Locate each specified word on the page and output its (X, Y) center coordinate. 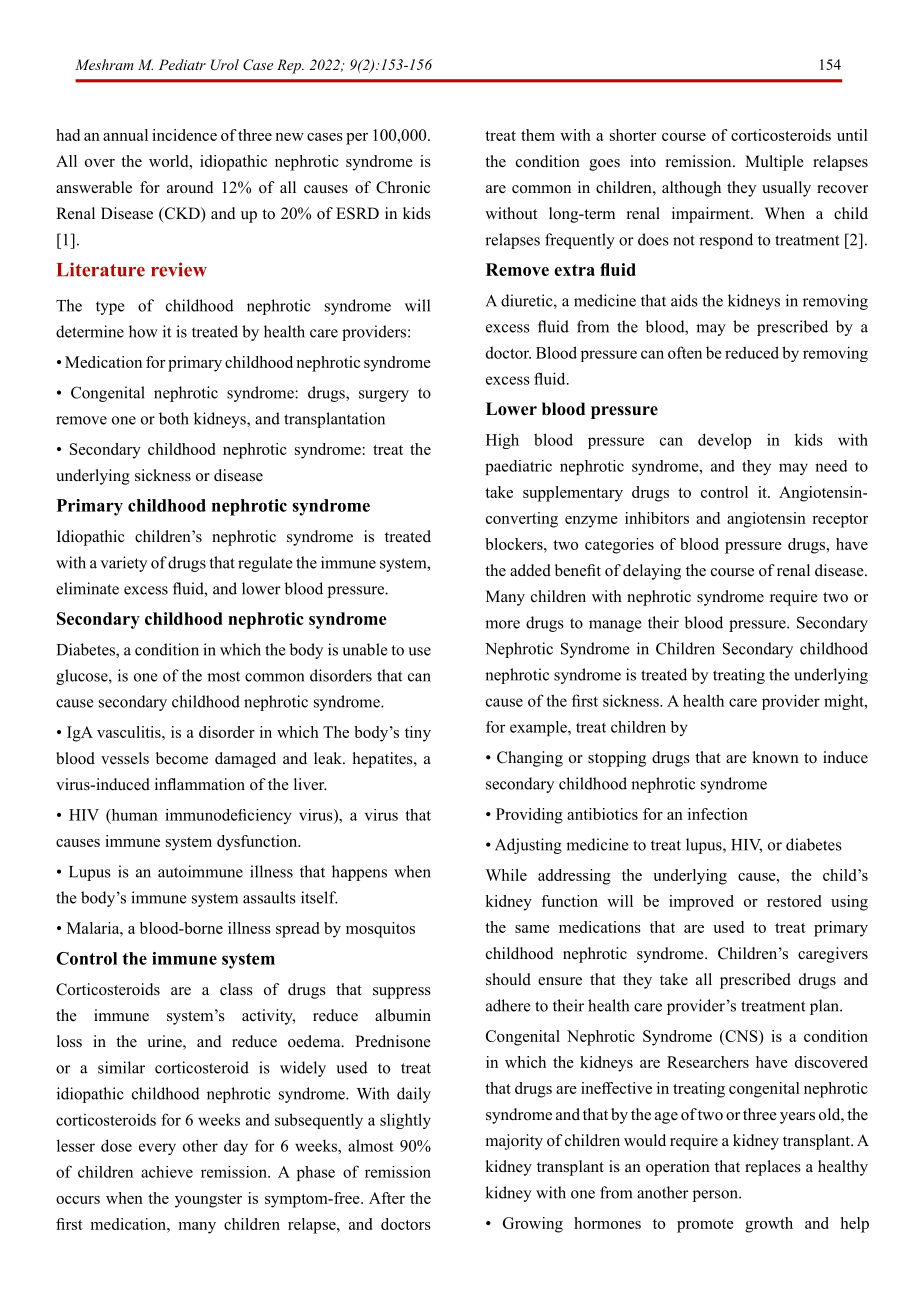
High (502, 441)
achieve (167, 1172)
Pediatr (182, 64)
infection (718, 814)
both (174, 418)
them (538, 135)
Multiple (774, 163)
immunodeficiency (228, 816)
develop (724, 441)
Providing (529, 816)
